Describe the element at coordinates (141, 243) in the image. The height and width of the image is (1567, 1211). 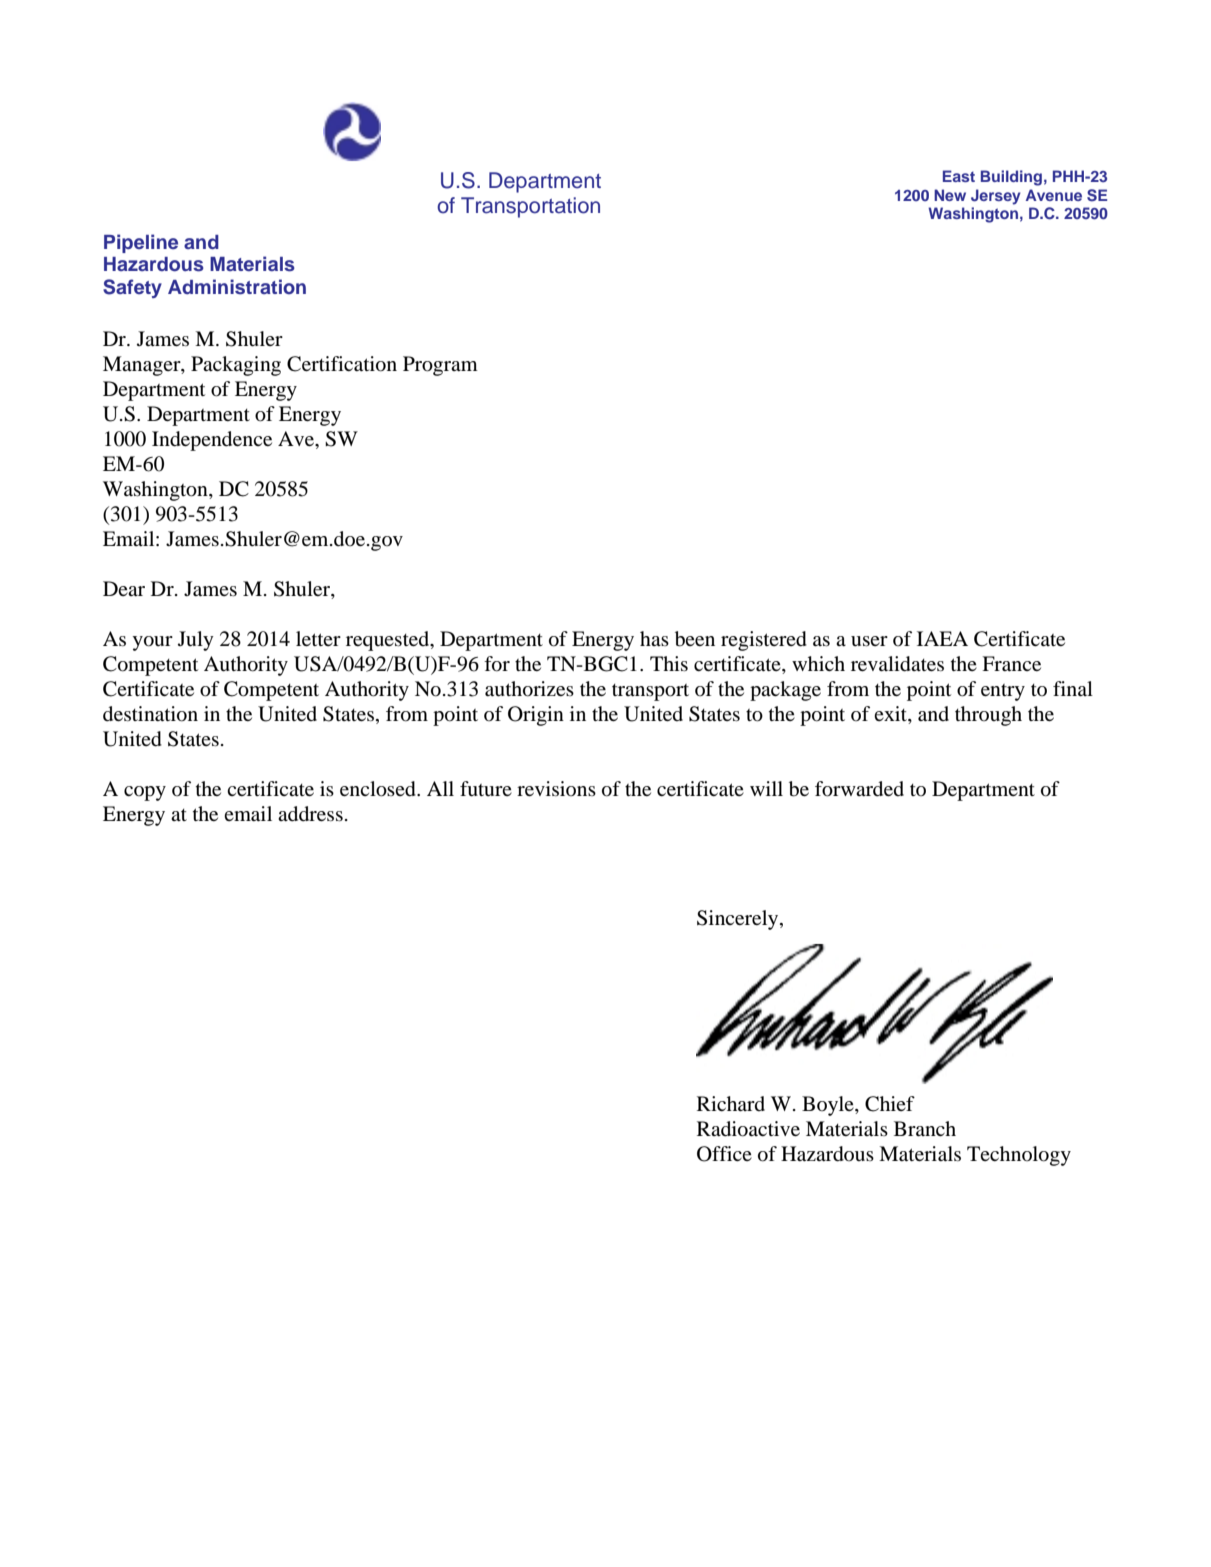
I see `Pipeline` at that location.
